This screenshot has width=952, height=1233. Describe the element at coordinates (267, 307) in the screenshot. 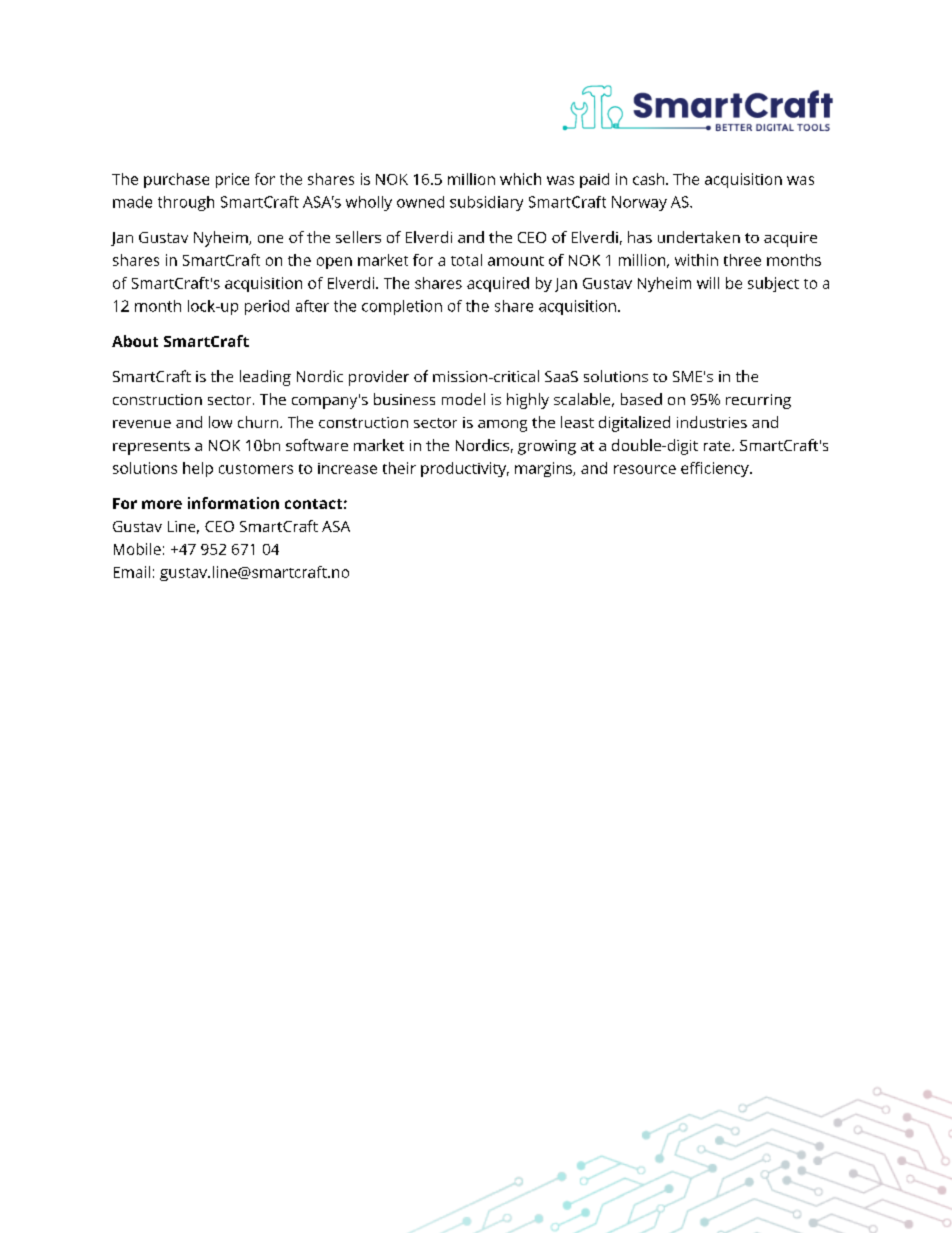

I see `period` at that location.
